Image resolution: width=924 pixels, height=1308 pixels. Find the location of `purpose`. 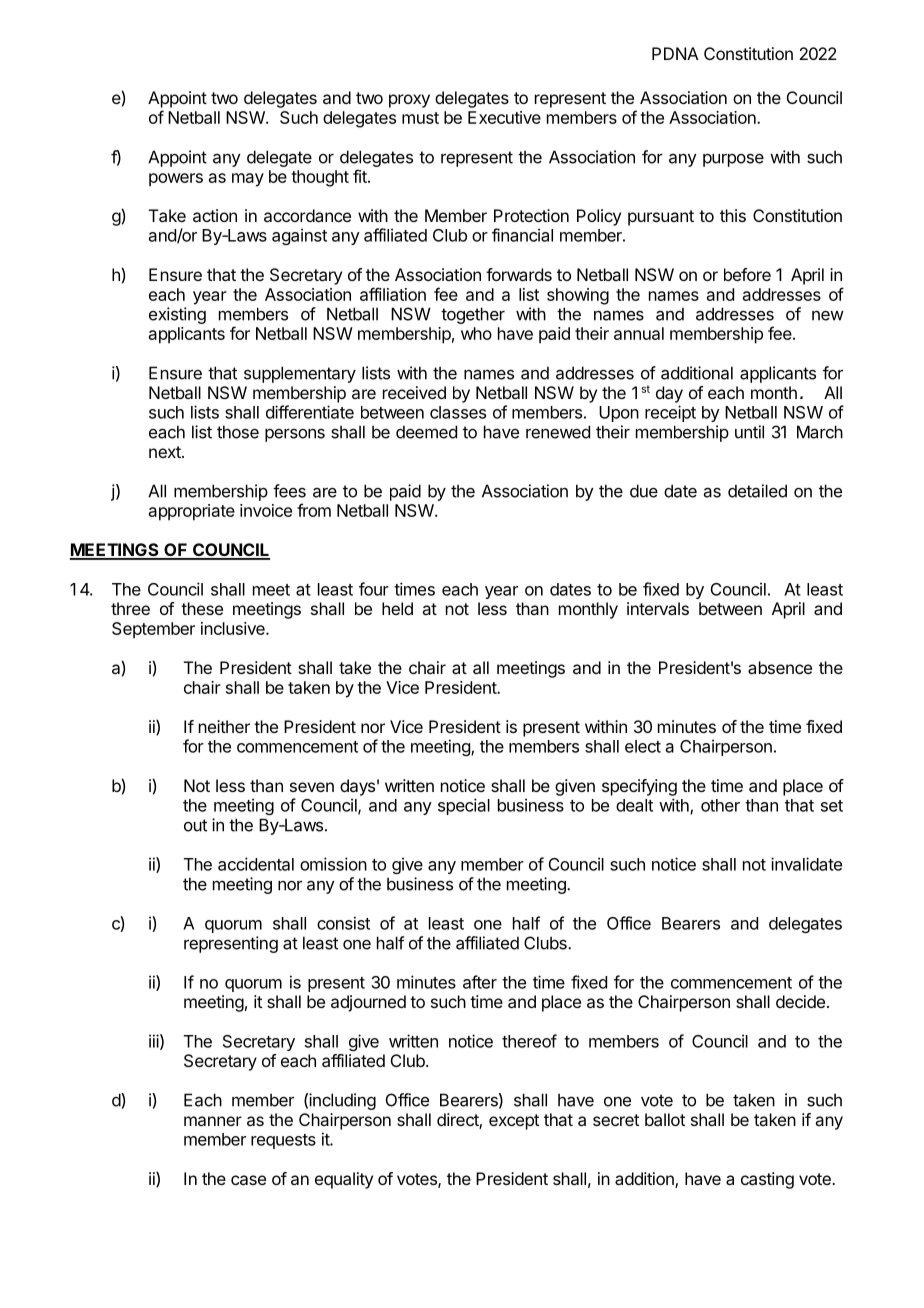

purpose is located at coordinates (733, 160).
